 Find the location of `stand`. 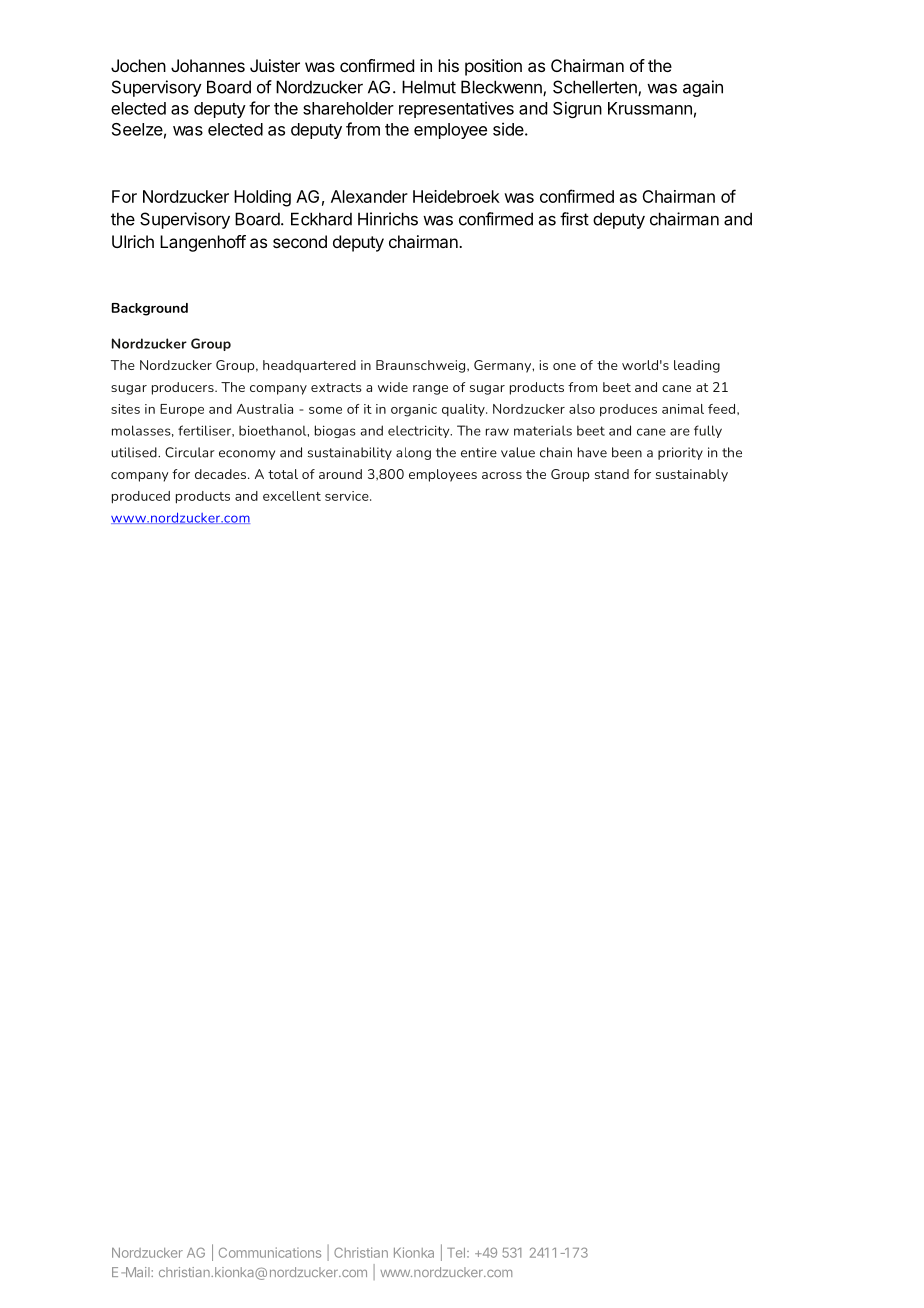

stand is located at coordinates (612, 474).
